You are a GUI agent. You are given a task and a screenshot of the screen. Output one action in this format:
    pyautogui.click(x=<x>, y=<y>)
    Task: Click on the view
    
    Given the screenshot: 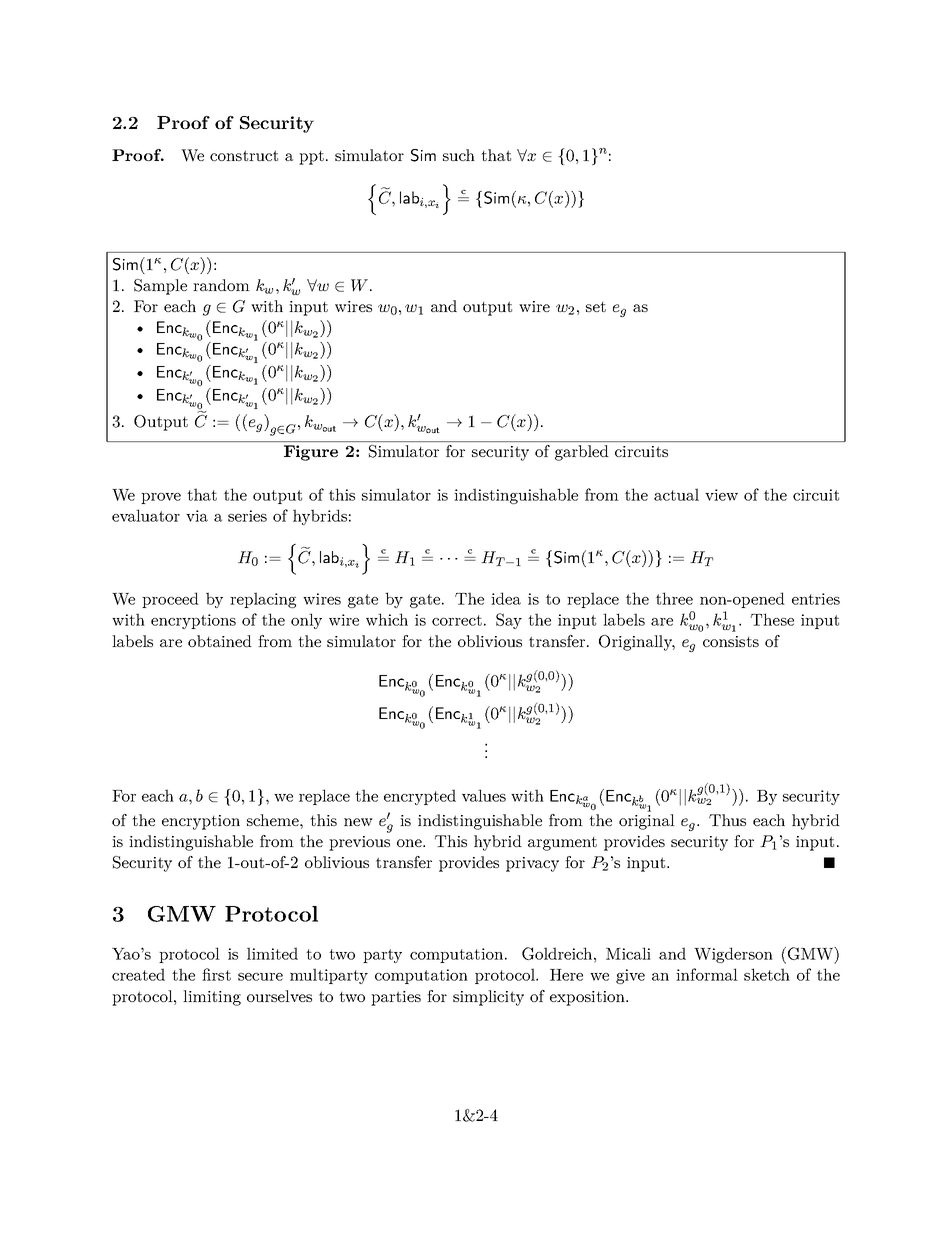 What is the action you would take?
    pyautogui.click(x=721, y=495)
